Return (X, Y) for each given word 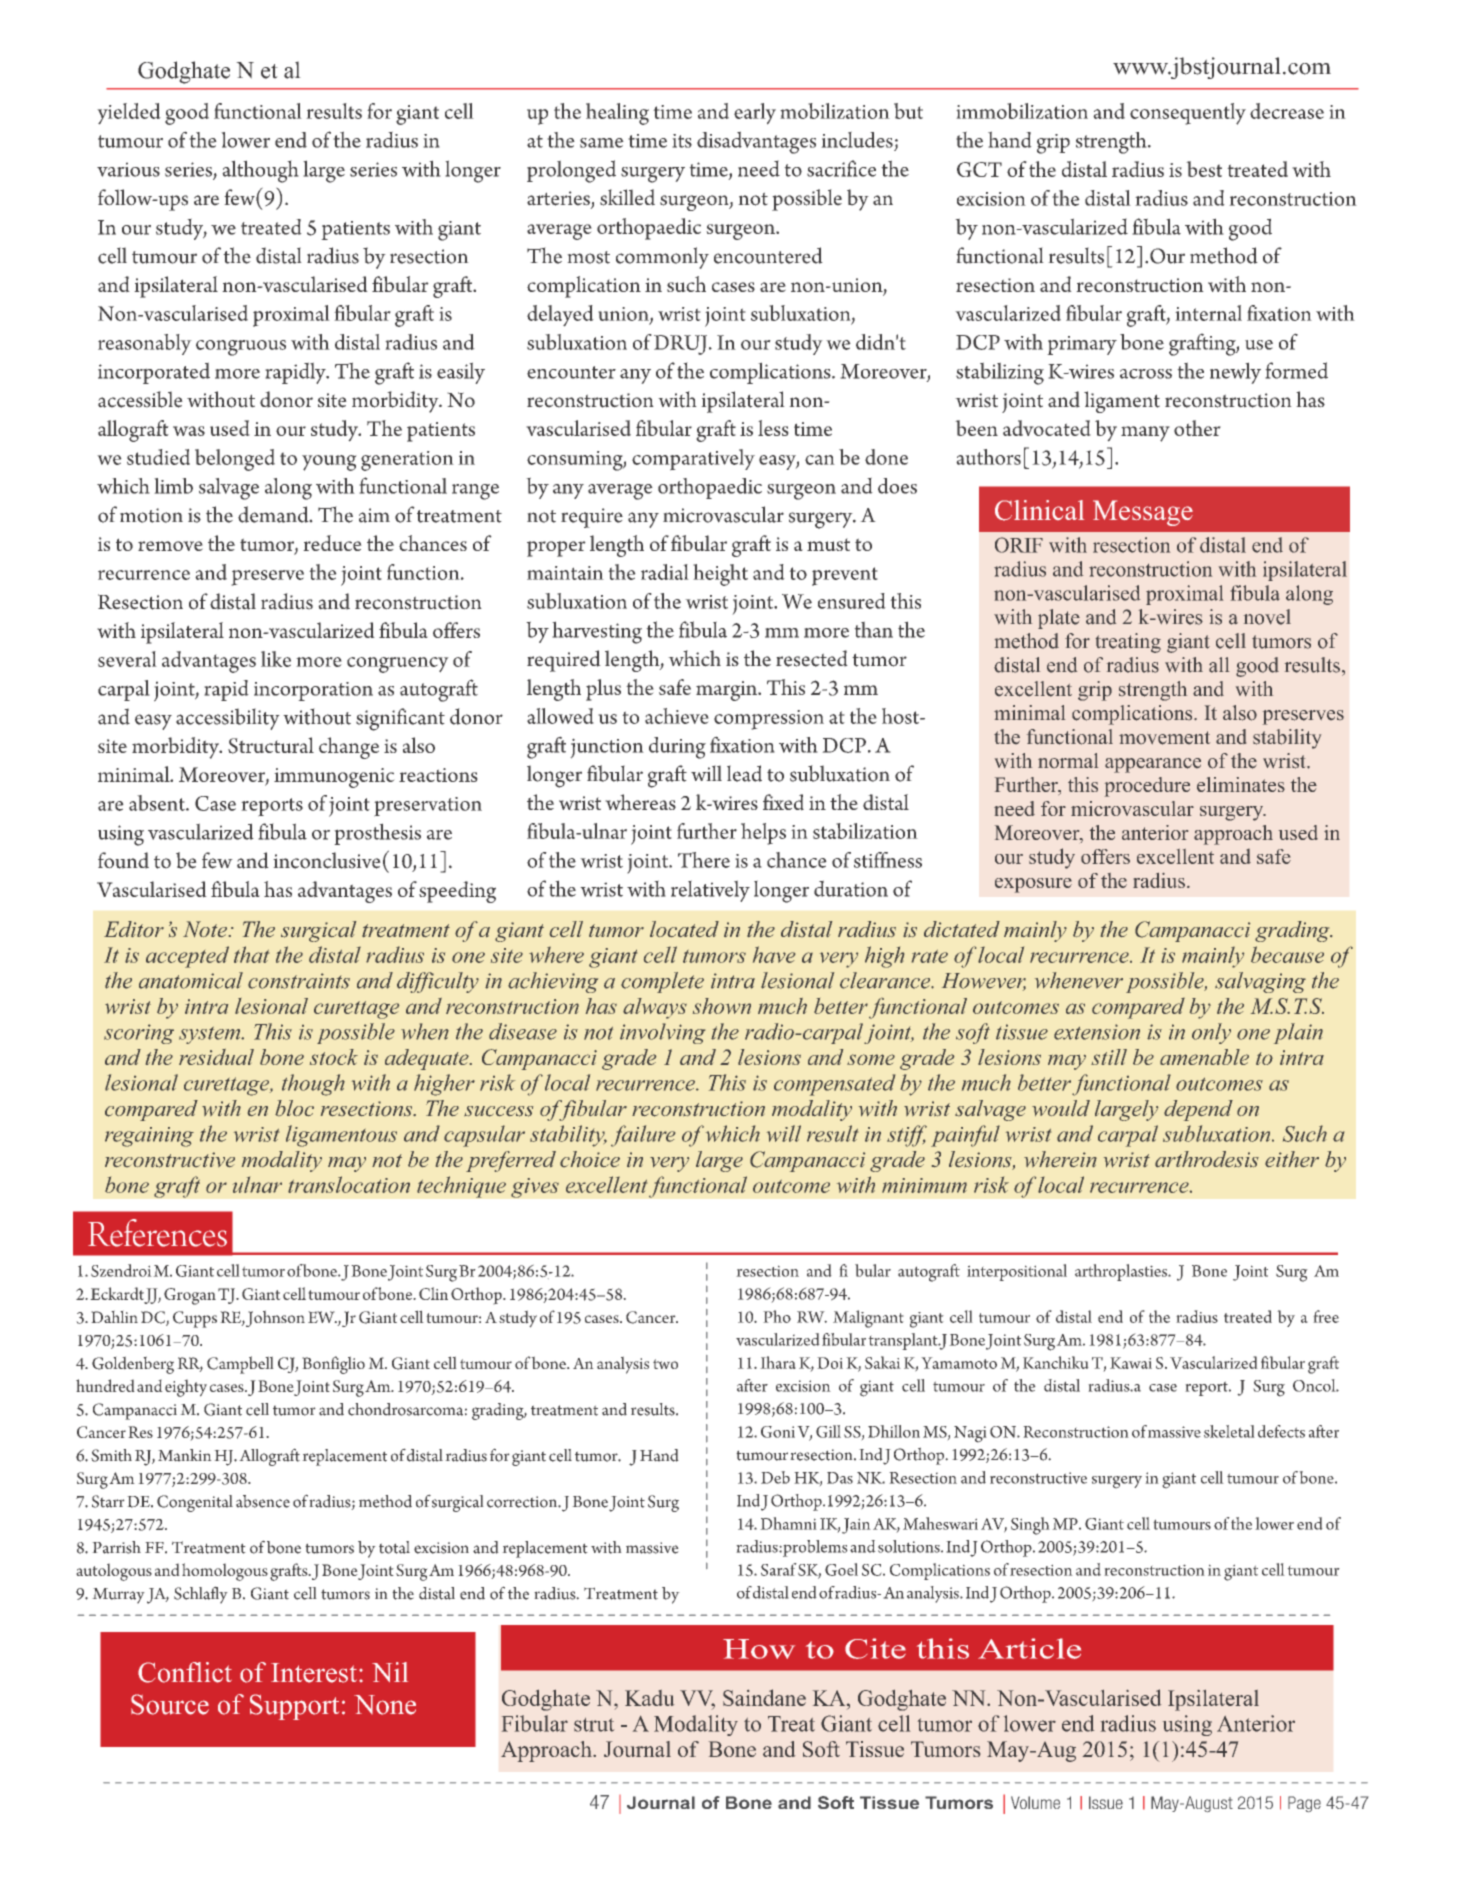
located (684, 929)
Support (294, 1707)
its (682, 141)
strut (594, 1725)
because (1287, 954)
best (1204, 169)
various (128, 169)
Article (1029, 1648)
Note (205, 929)
